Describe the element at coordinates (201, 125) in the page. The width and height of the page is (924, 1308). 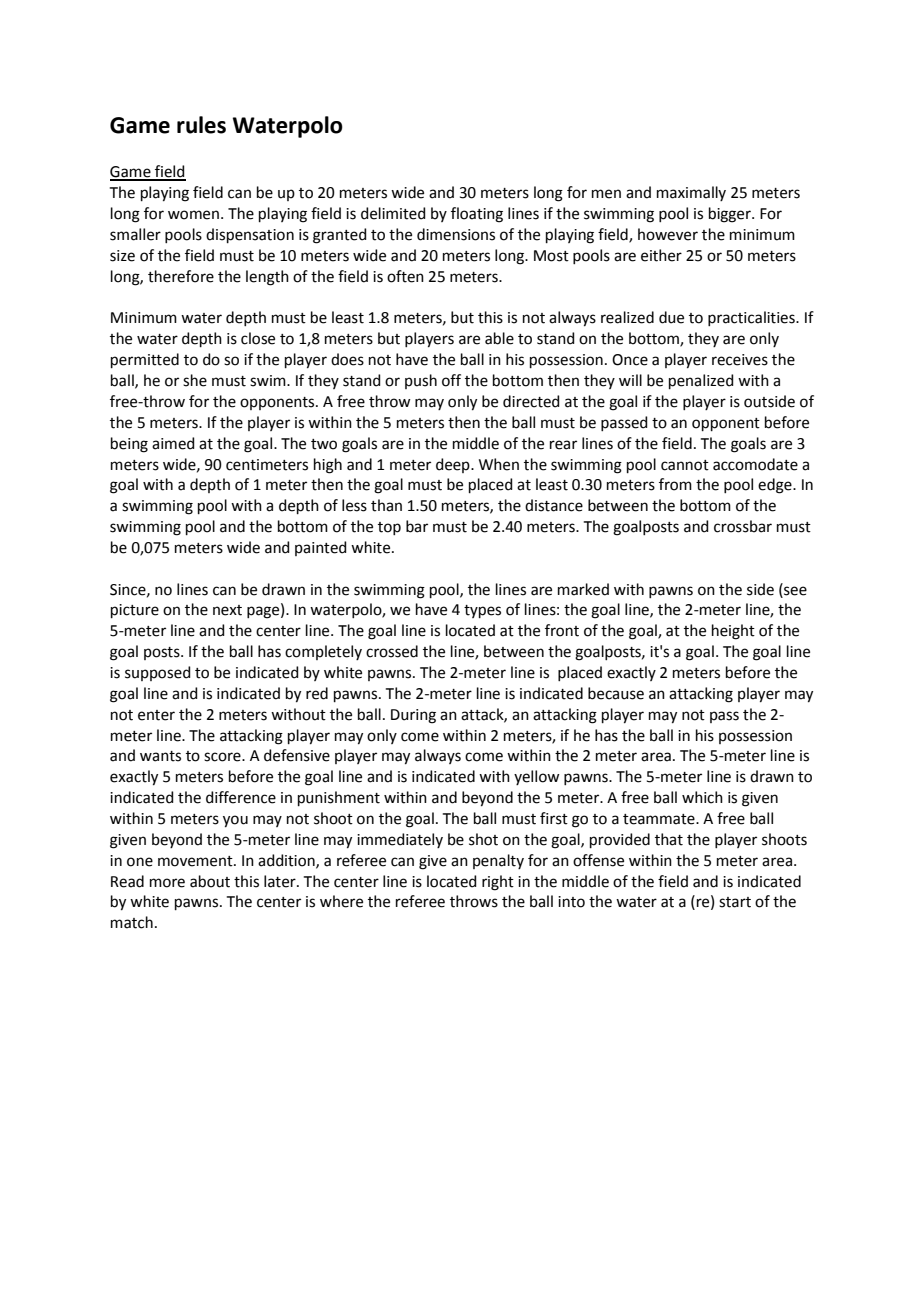
I see `rules` at that location.
